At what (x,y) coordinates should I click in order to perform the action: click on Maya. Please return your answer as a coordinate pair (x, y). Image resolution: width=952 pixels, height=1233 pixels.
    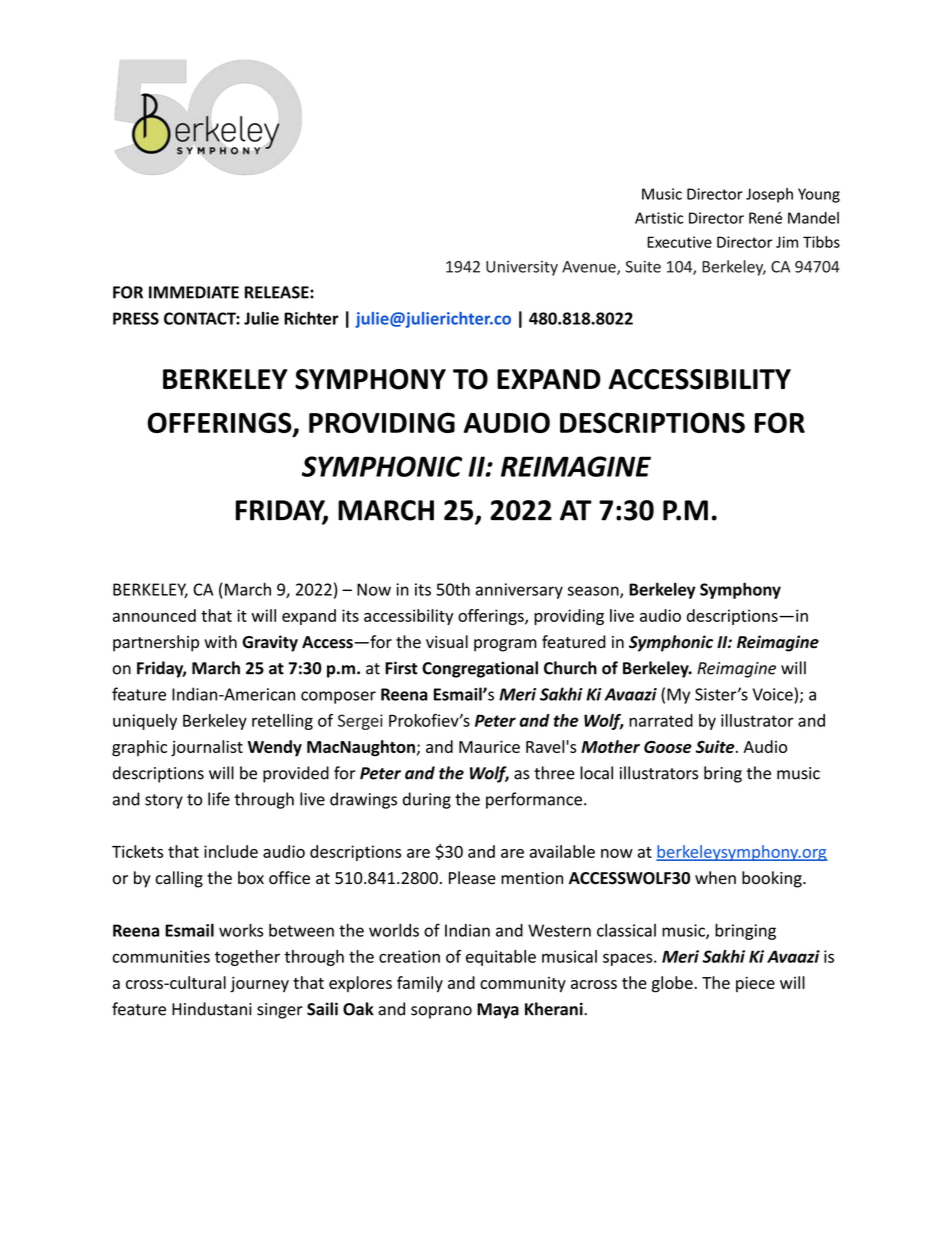
    Looking at the image, I should click on (498, 1011).
